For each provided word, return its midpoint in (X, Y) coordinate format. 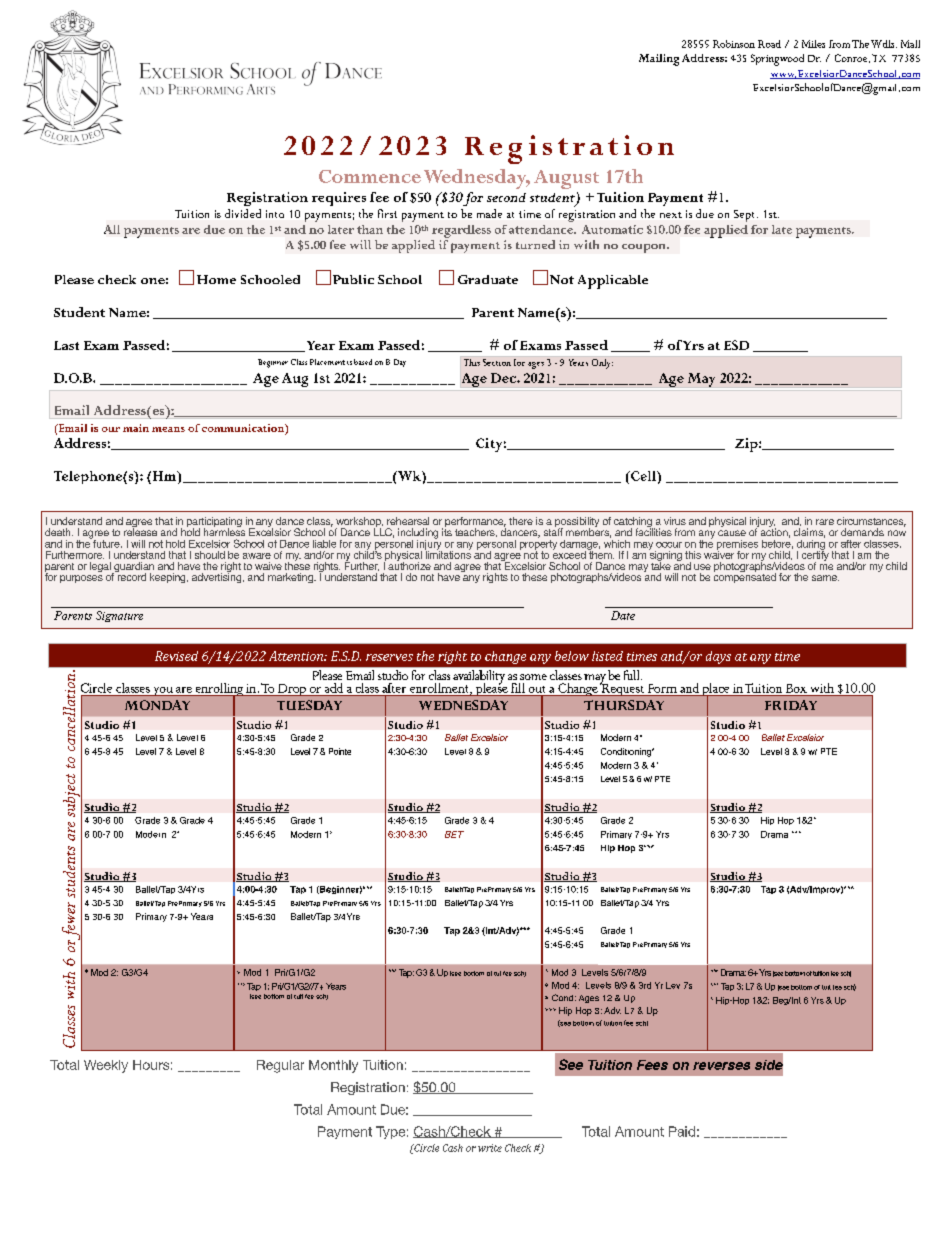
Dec (504, 378)
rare (825, 522)
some (533, 677)
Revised (176, 656)
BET (454, 834)
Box (796, 688)
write (490, 1148)
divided (243, 213)
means (168, 429)
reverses (721, 1066)
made (489, 213)
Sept (746, 216)
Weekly (106, 1066)
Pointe (340, 751)
